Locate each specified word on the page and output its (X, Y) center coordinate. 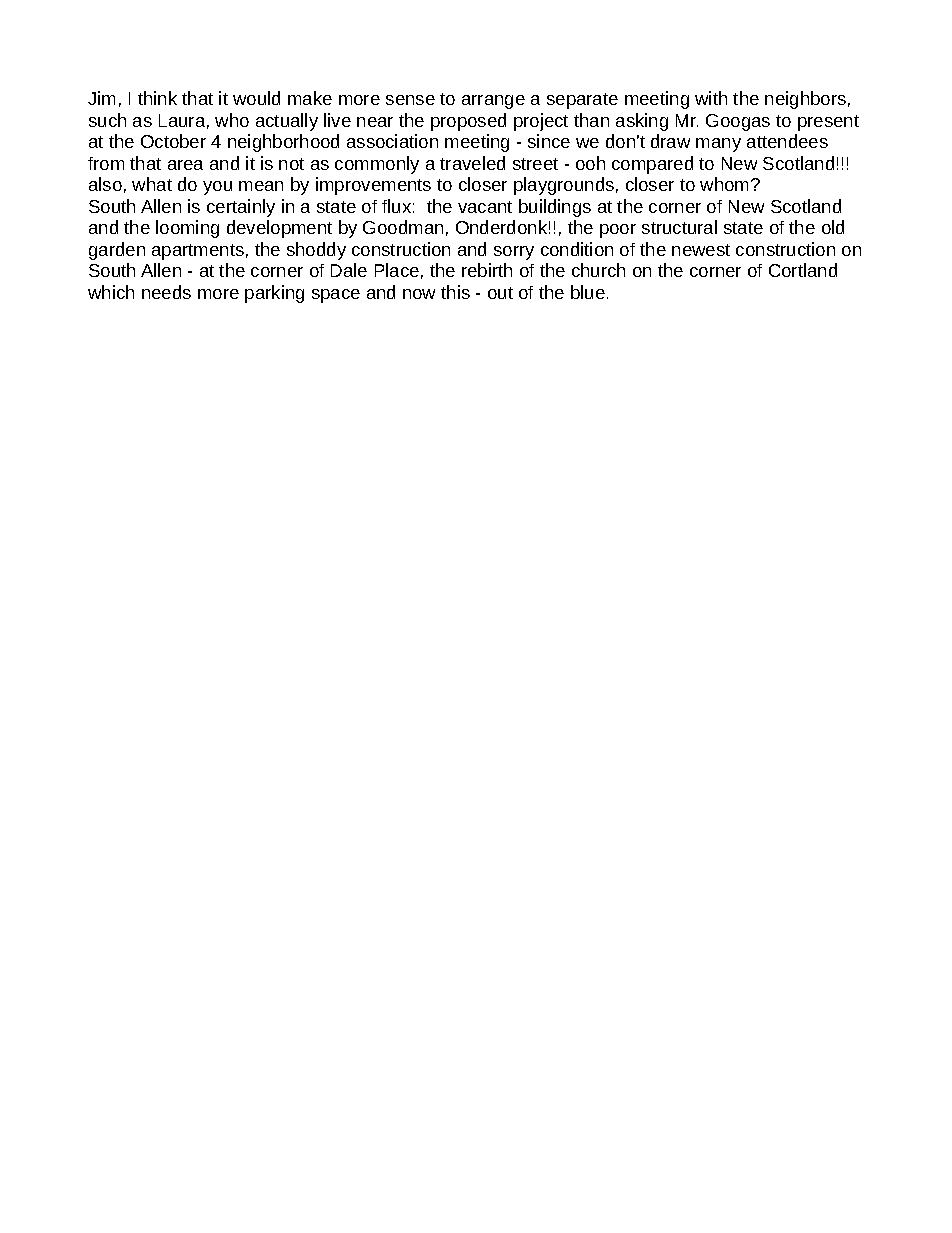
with (711, 98)
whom (726, 184)
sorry (514, 253)
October (173, 141)
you (217, 188)
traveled (472, 163)
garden (117, 251)
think (157, 98)
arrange (493, 102)
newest (701, 250)
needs (166, 292)
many (718, 145)
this (455, 292)
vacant (485, 207)
